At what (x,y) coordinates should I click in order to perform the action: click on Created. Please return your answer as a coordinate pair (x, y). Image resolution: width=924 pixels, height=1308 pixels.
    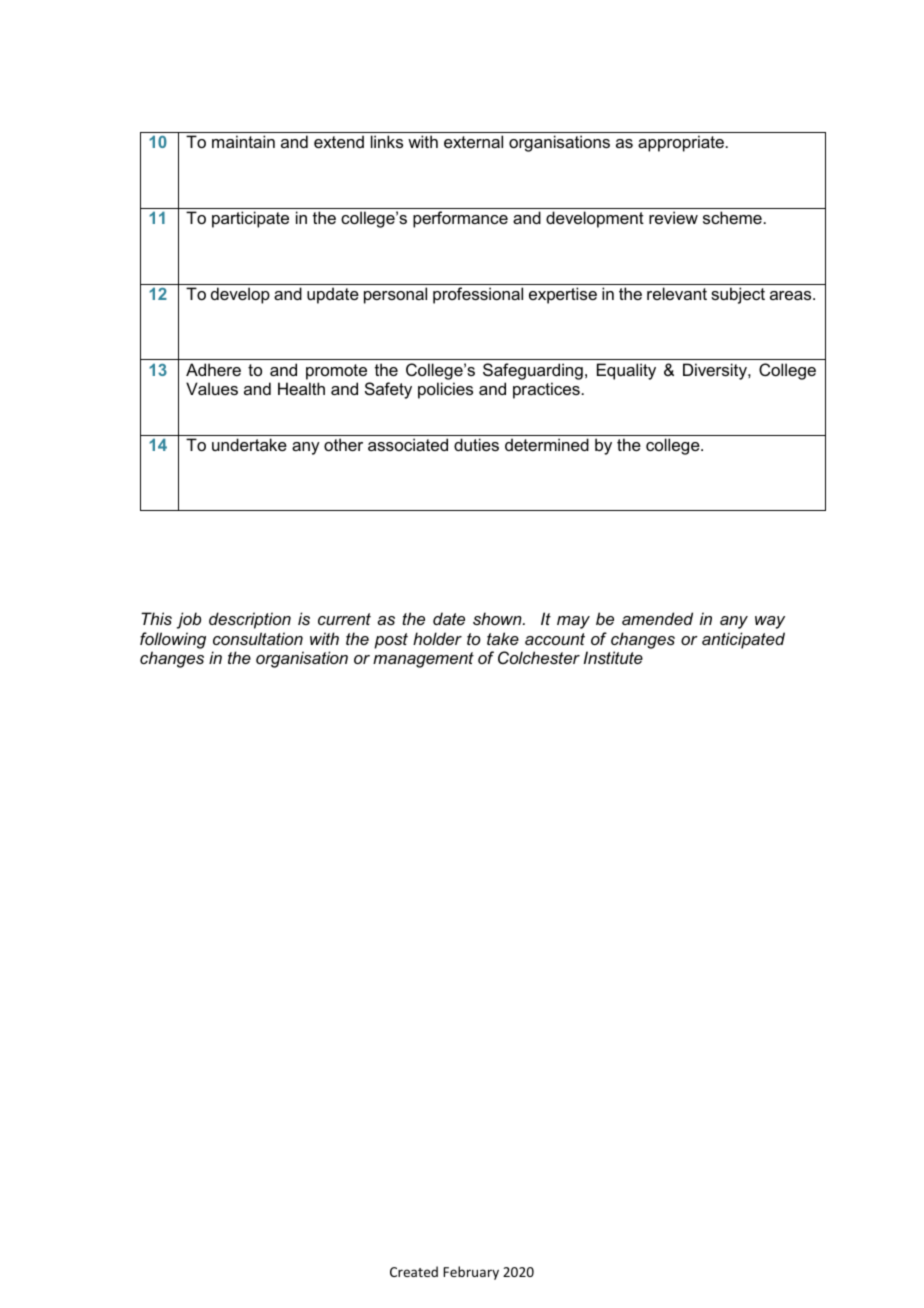
    Looking at the image, I should click on (414, 1271).
